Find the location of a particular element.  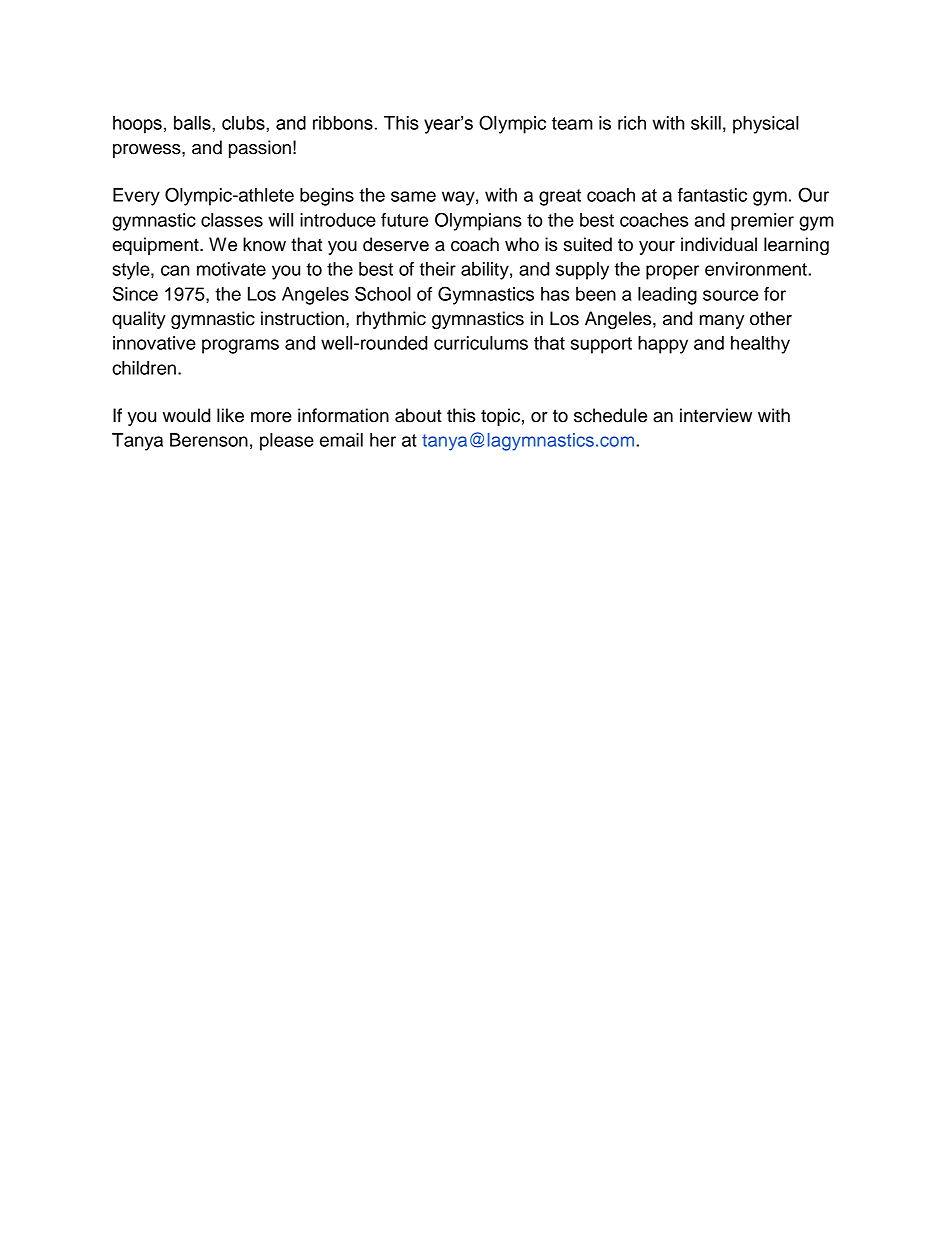

skill is located at coordinates (706, 123).
